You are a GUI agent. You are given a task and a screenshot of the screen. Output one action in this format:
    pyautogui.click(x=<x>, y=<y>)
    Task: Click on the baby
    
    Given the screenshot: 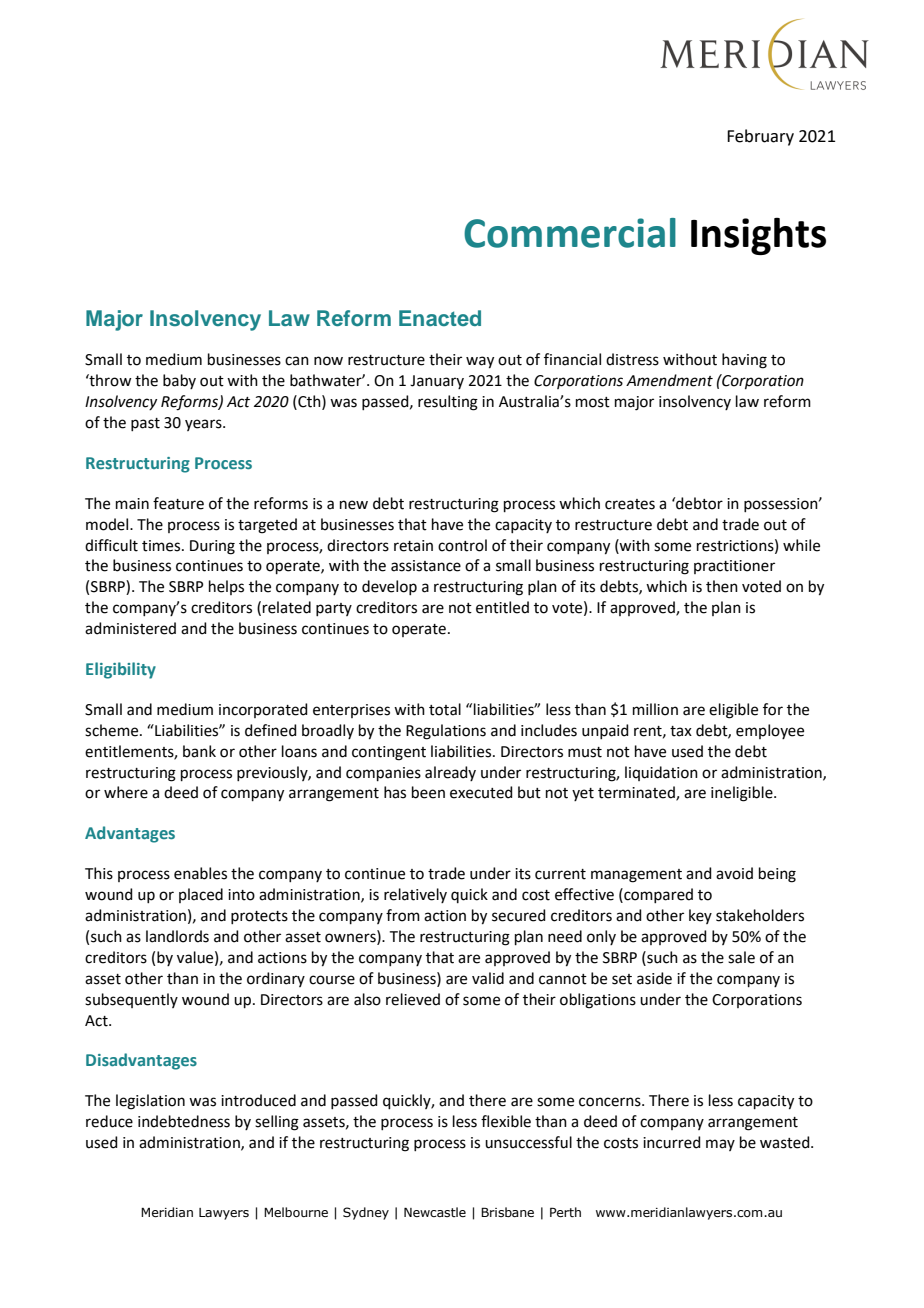 What is the action you would take?
    pyautogui.click(x=179, y=381)
